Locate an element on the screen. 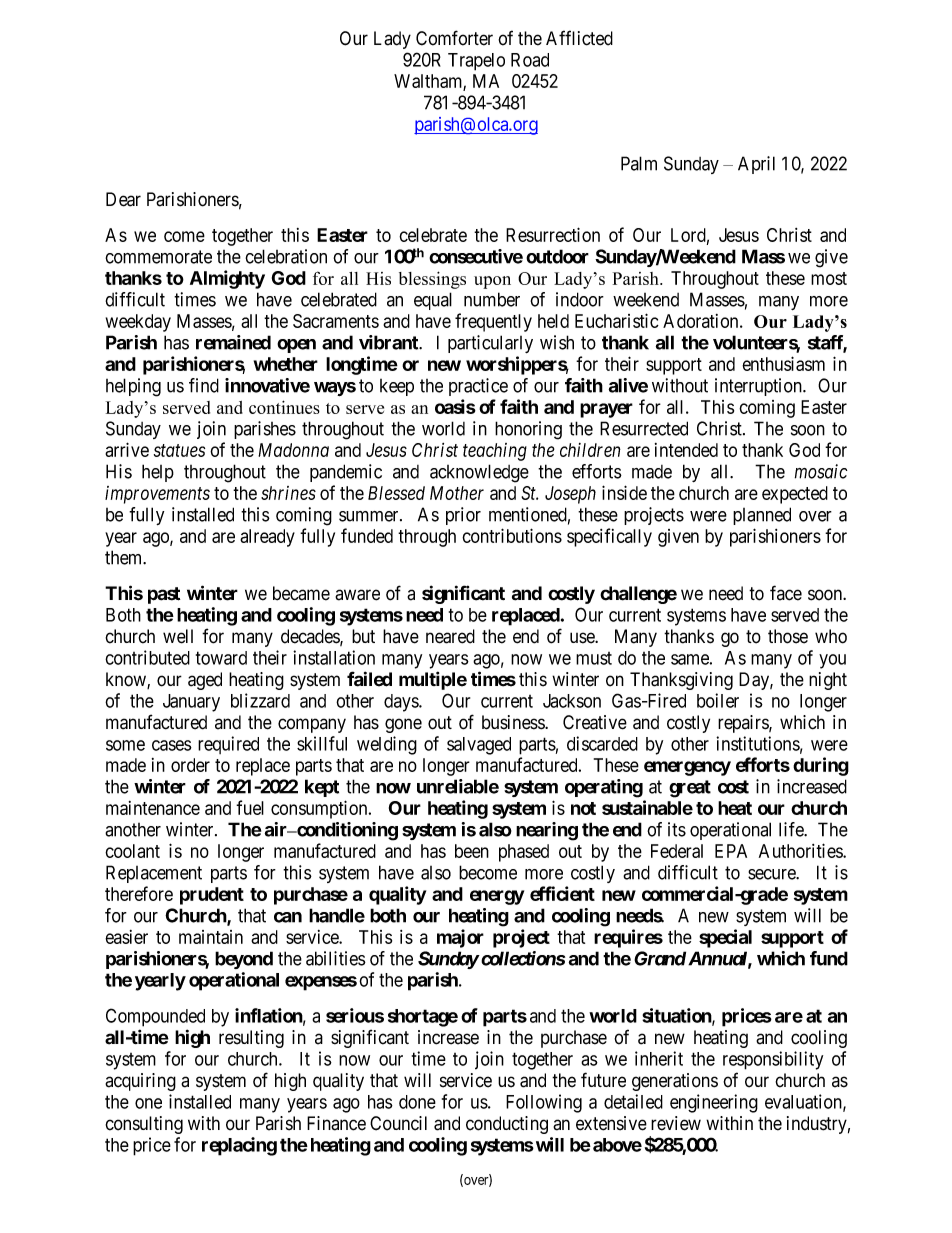  neared is located at coordinates (450, 636).
